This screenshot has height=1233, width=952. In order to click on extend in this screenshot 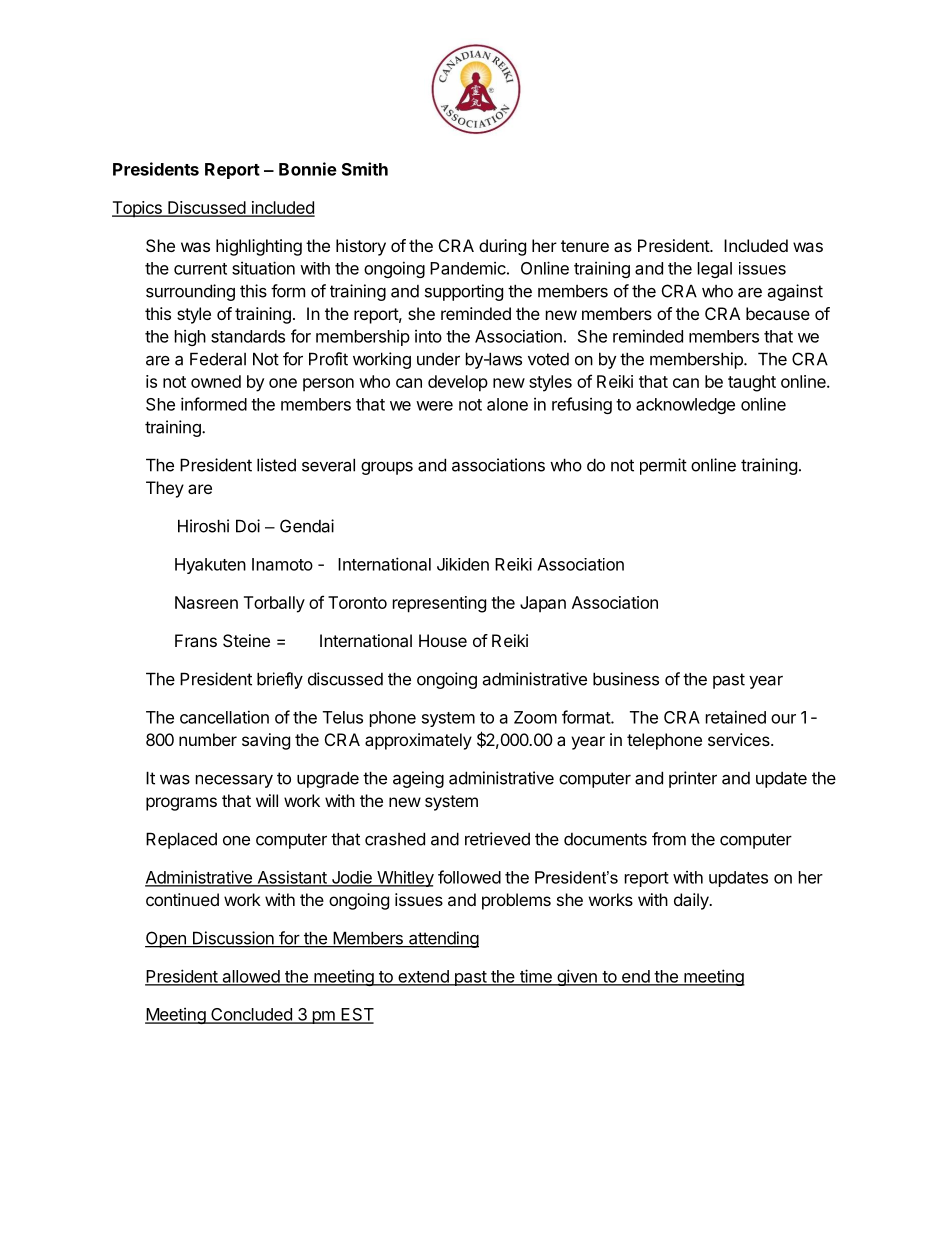, I will do `click(423, 977)`.
